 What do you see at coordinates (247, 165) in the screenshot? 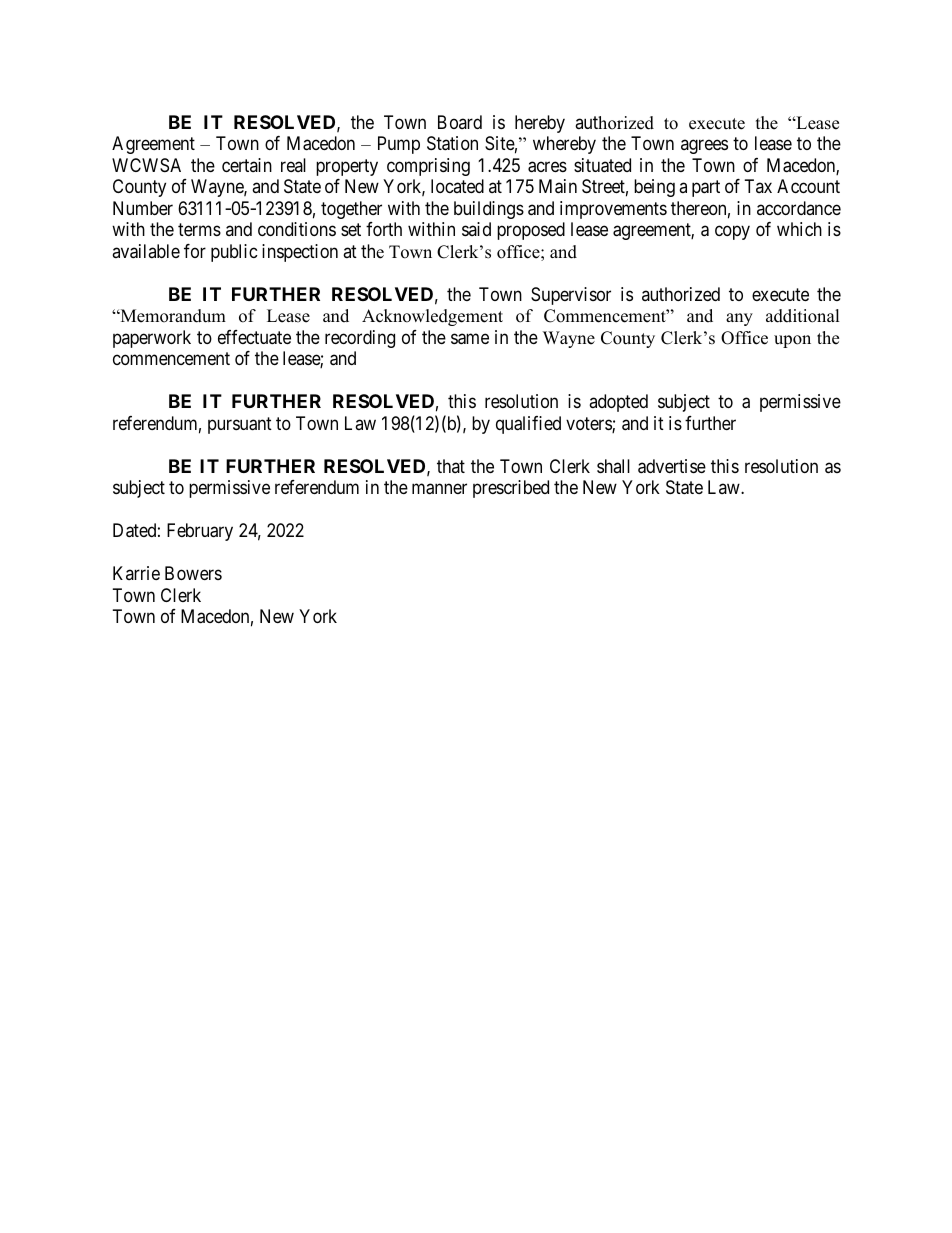
I see `certain` at bounding box center [247, 165].
